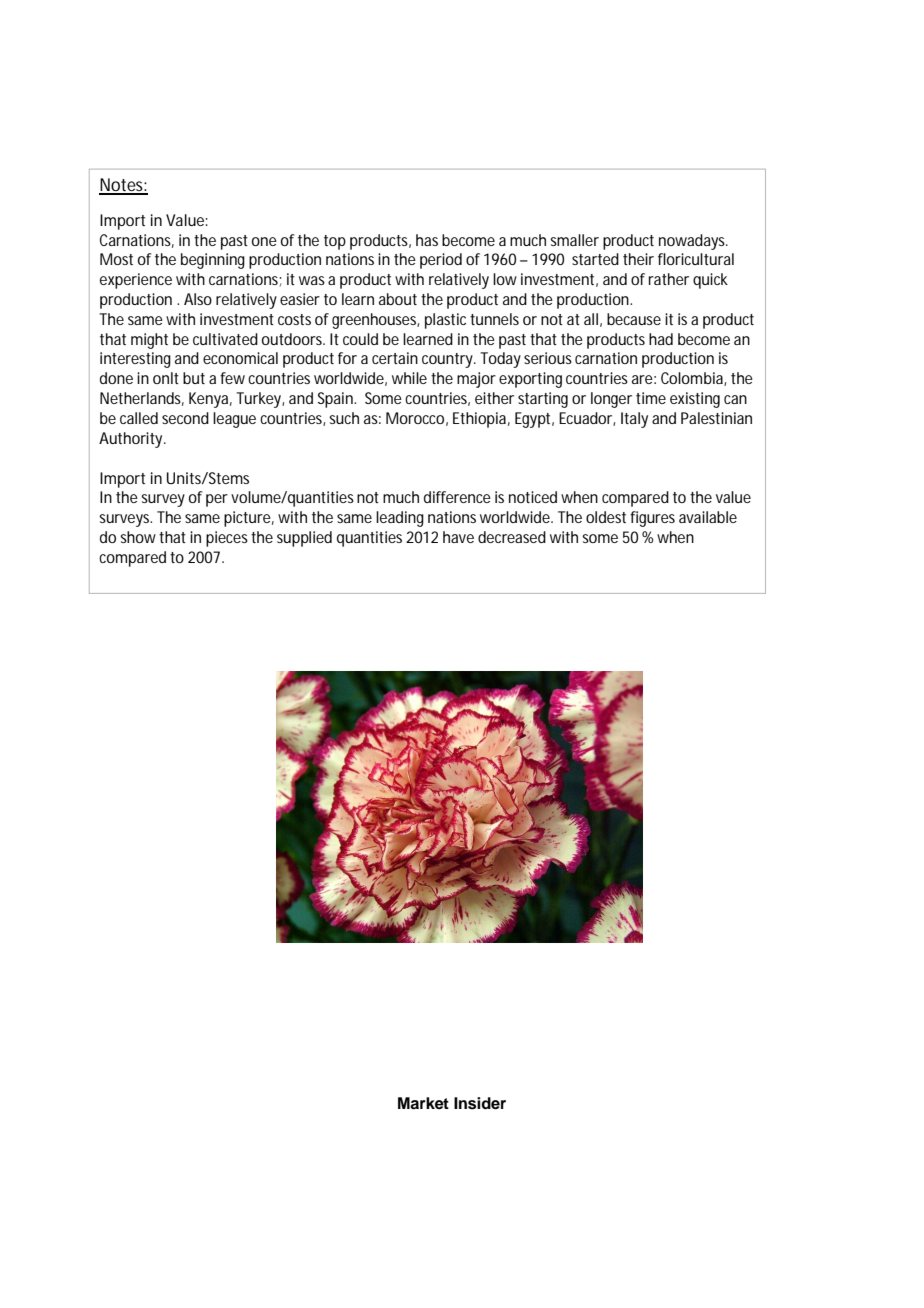 The width and height of the screenshot is (924, 1308). I want to click on Insider, so click(480, 1103).
